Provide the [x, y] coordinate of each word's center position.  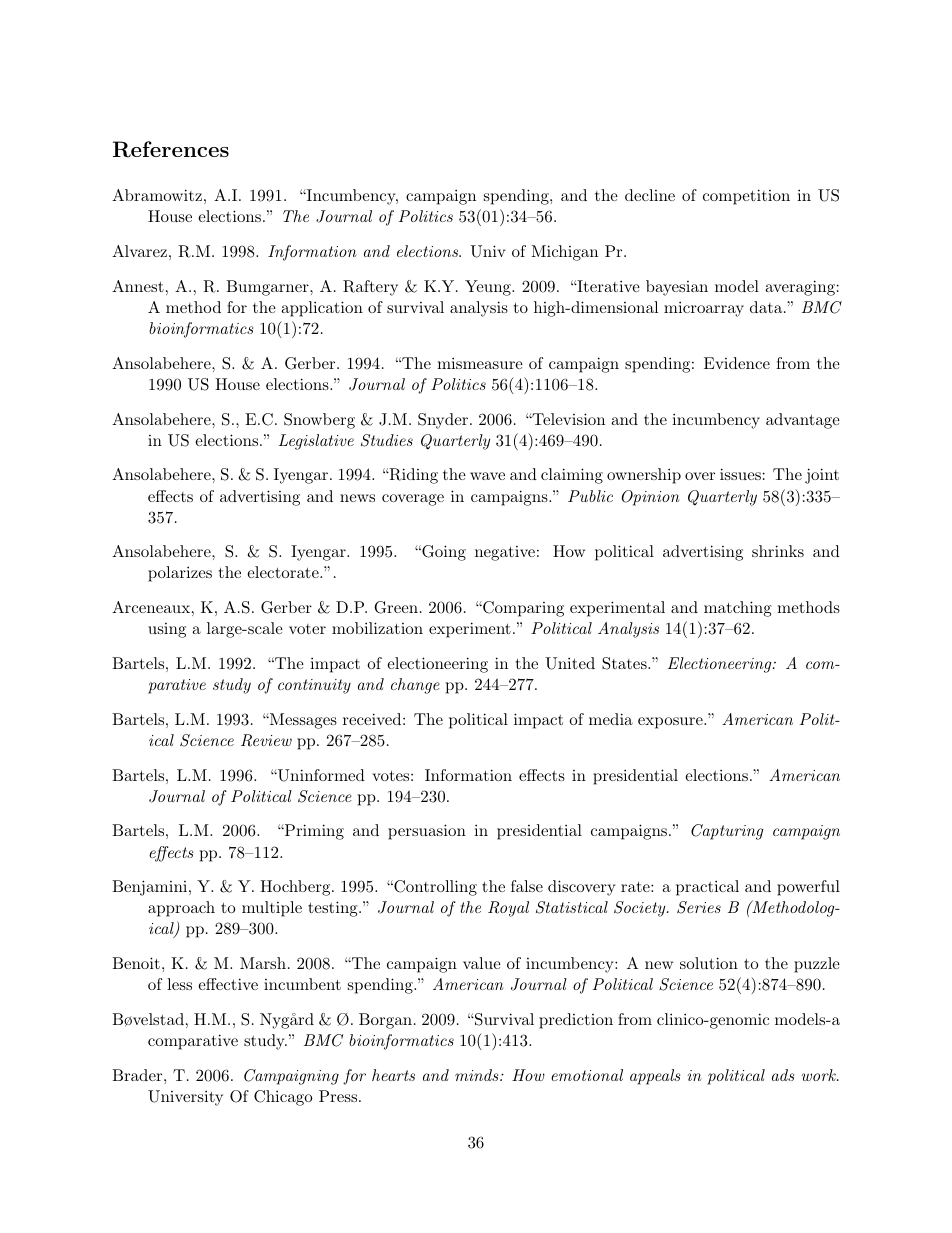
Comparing [522, 609]
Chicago [283, 1098]
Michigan [564, 253]
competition [746, 197]
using [167, 630]
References [171, 149]
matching [738, 609]
